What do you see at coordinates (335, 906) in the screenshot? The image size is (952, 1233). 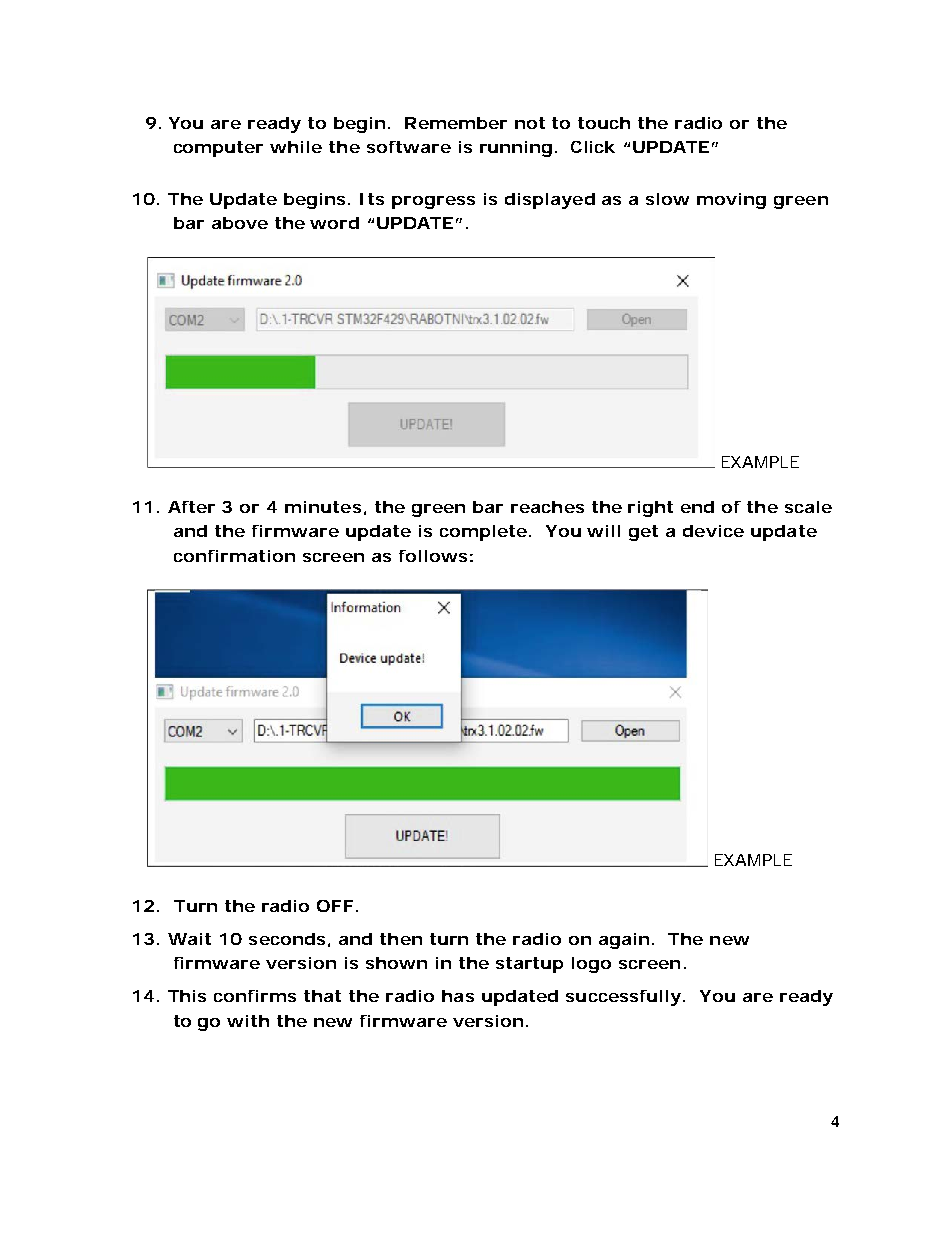 I see `OFF` at bounding box center [335, 906].
